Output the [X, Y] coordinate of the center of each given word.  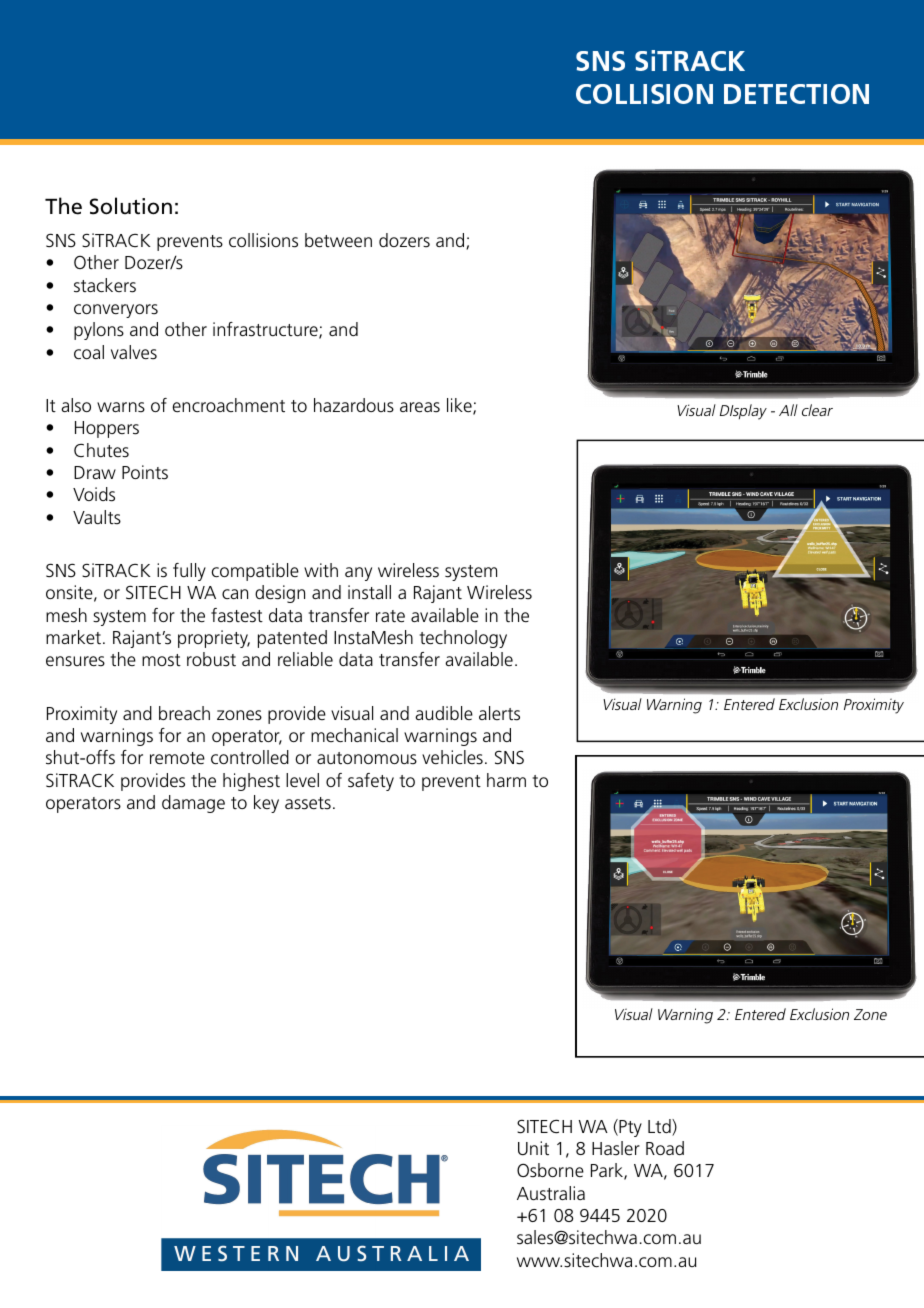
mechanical [354, 735]
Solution [131, 206]
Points [145, 472]
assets [308, 803]
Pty [629, 1128]
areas [420, 407]
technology [463, 639]
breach [184, 713]
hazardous [354, 405]
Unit [533, 1148]
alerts [499, 713]
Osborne [550, 1170]
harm [506, 780]
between [338, 240]
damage [193, 804]
